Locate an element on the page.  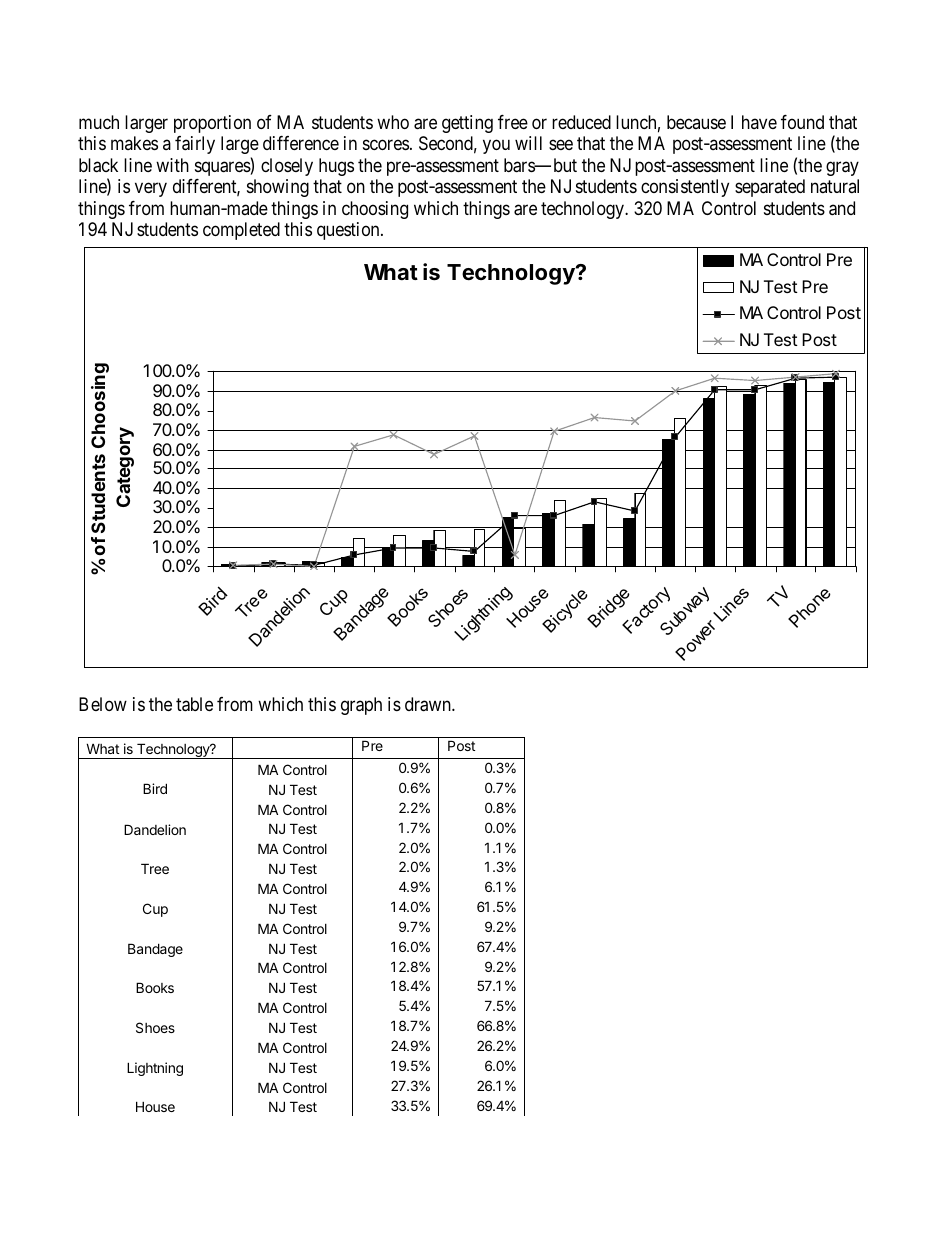
table is located at coordinates (194, 704).
